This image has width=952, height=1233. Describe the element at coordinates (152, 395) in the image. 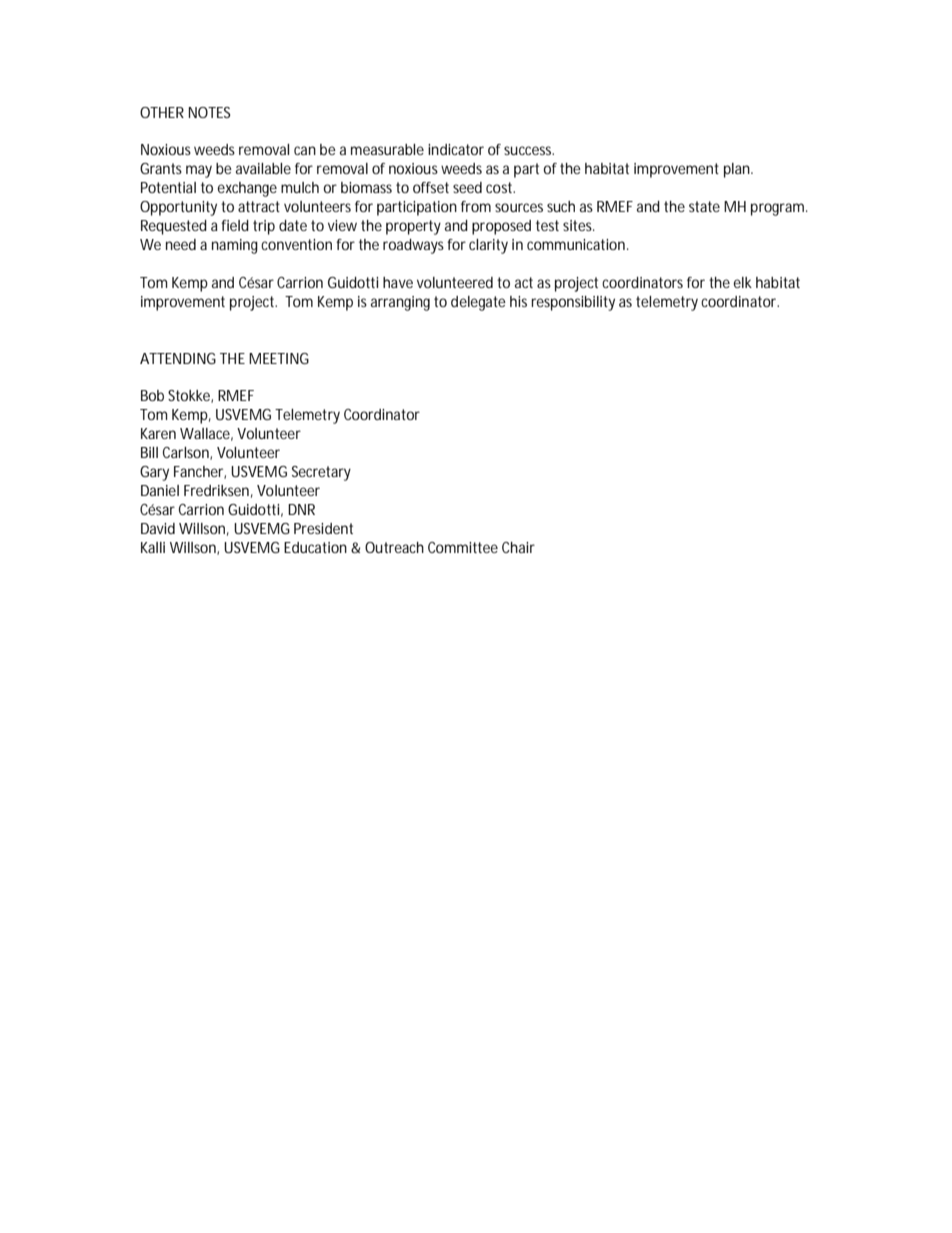

I see `Bob` at that location.
